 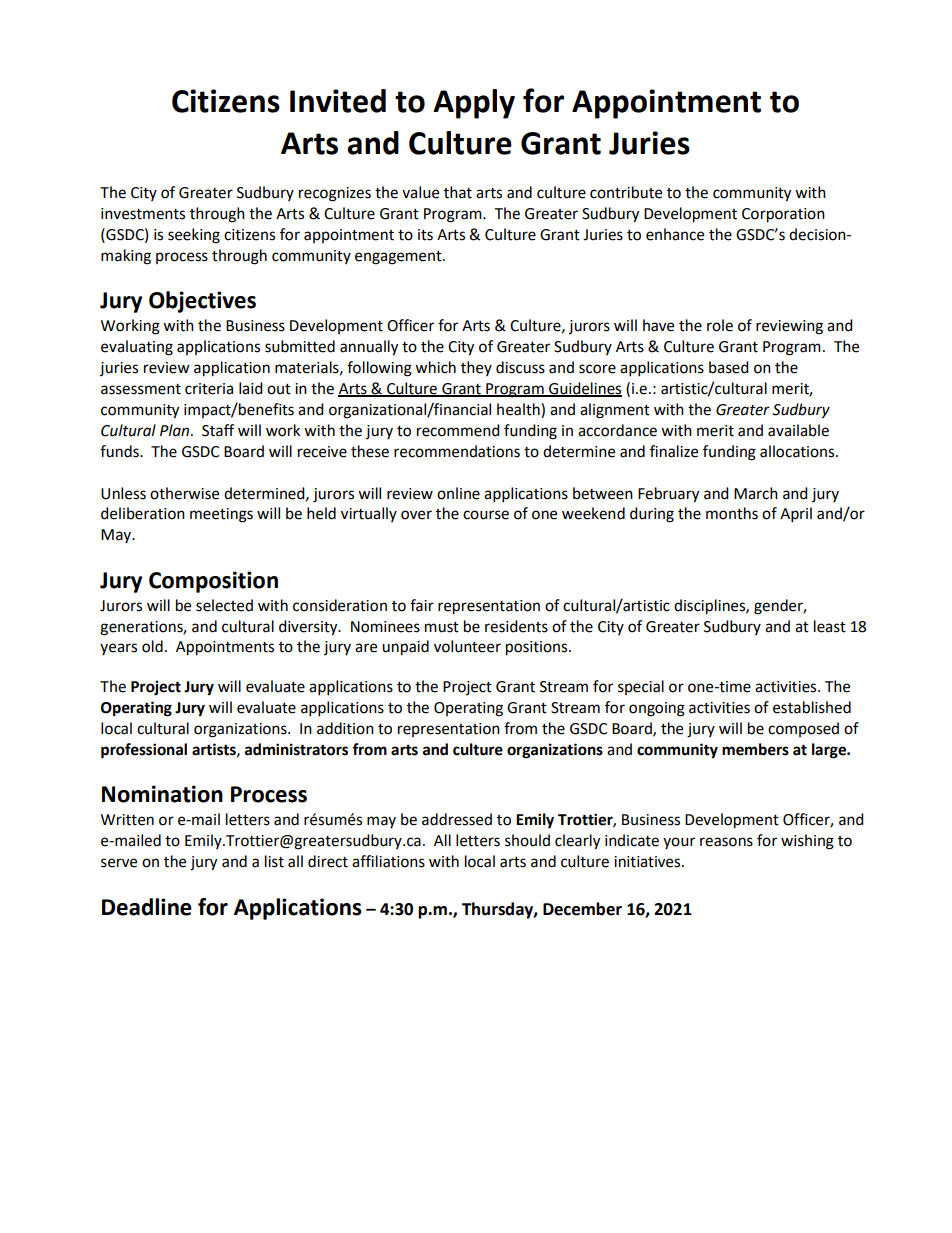 What do you see at coordinates (474, 104) in the document?
I see `Apply` at bounding box center [474, 104].
